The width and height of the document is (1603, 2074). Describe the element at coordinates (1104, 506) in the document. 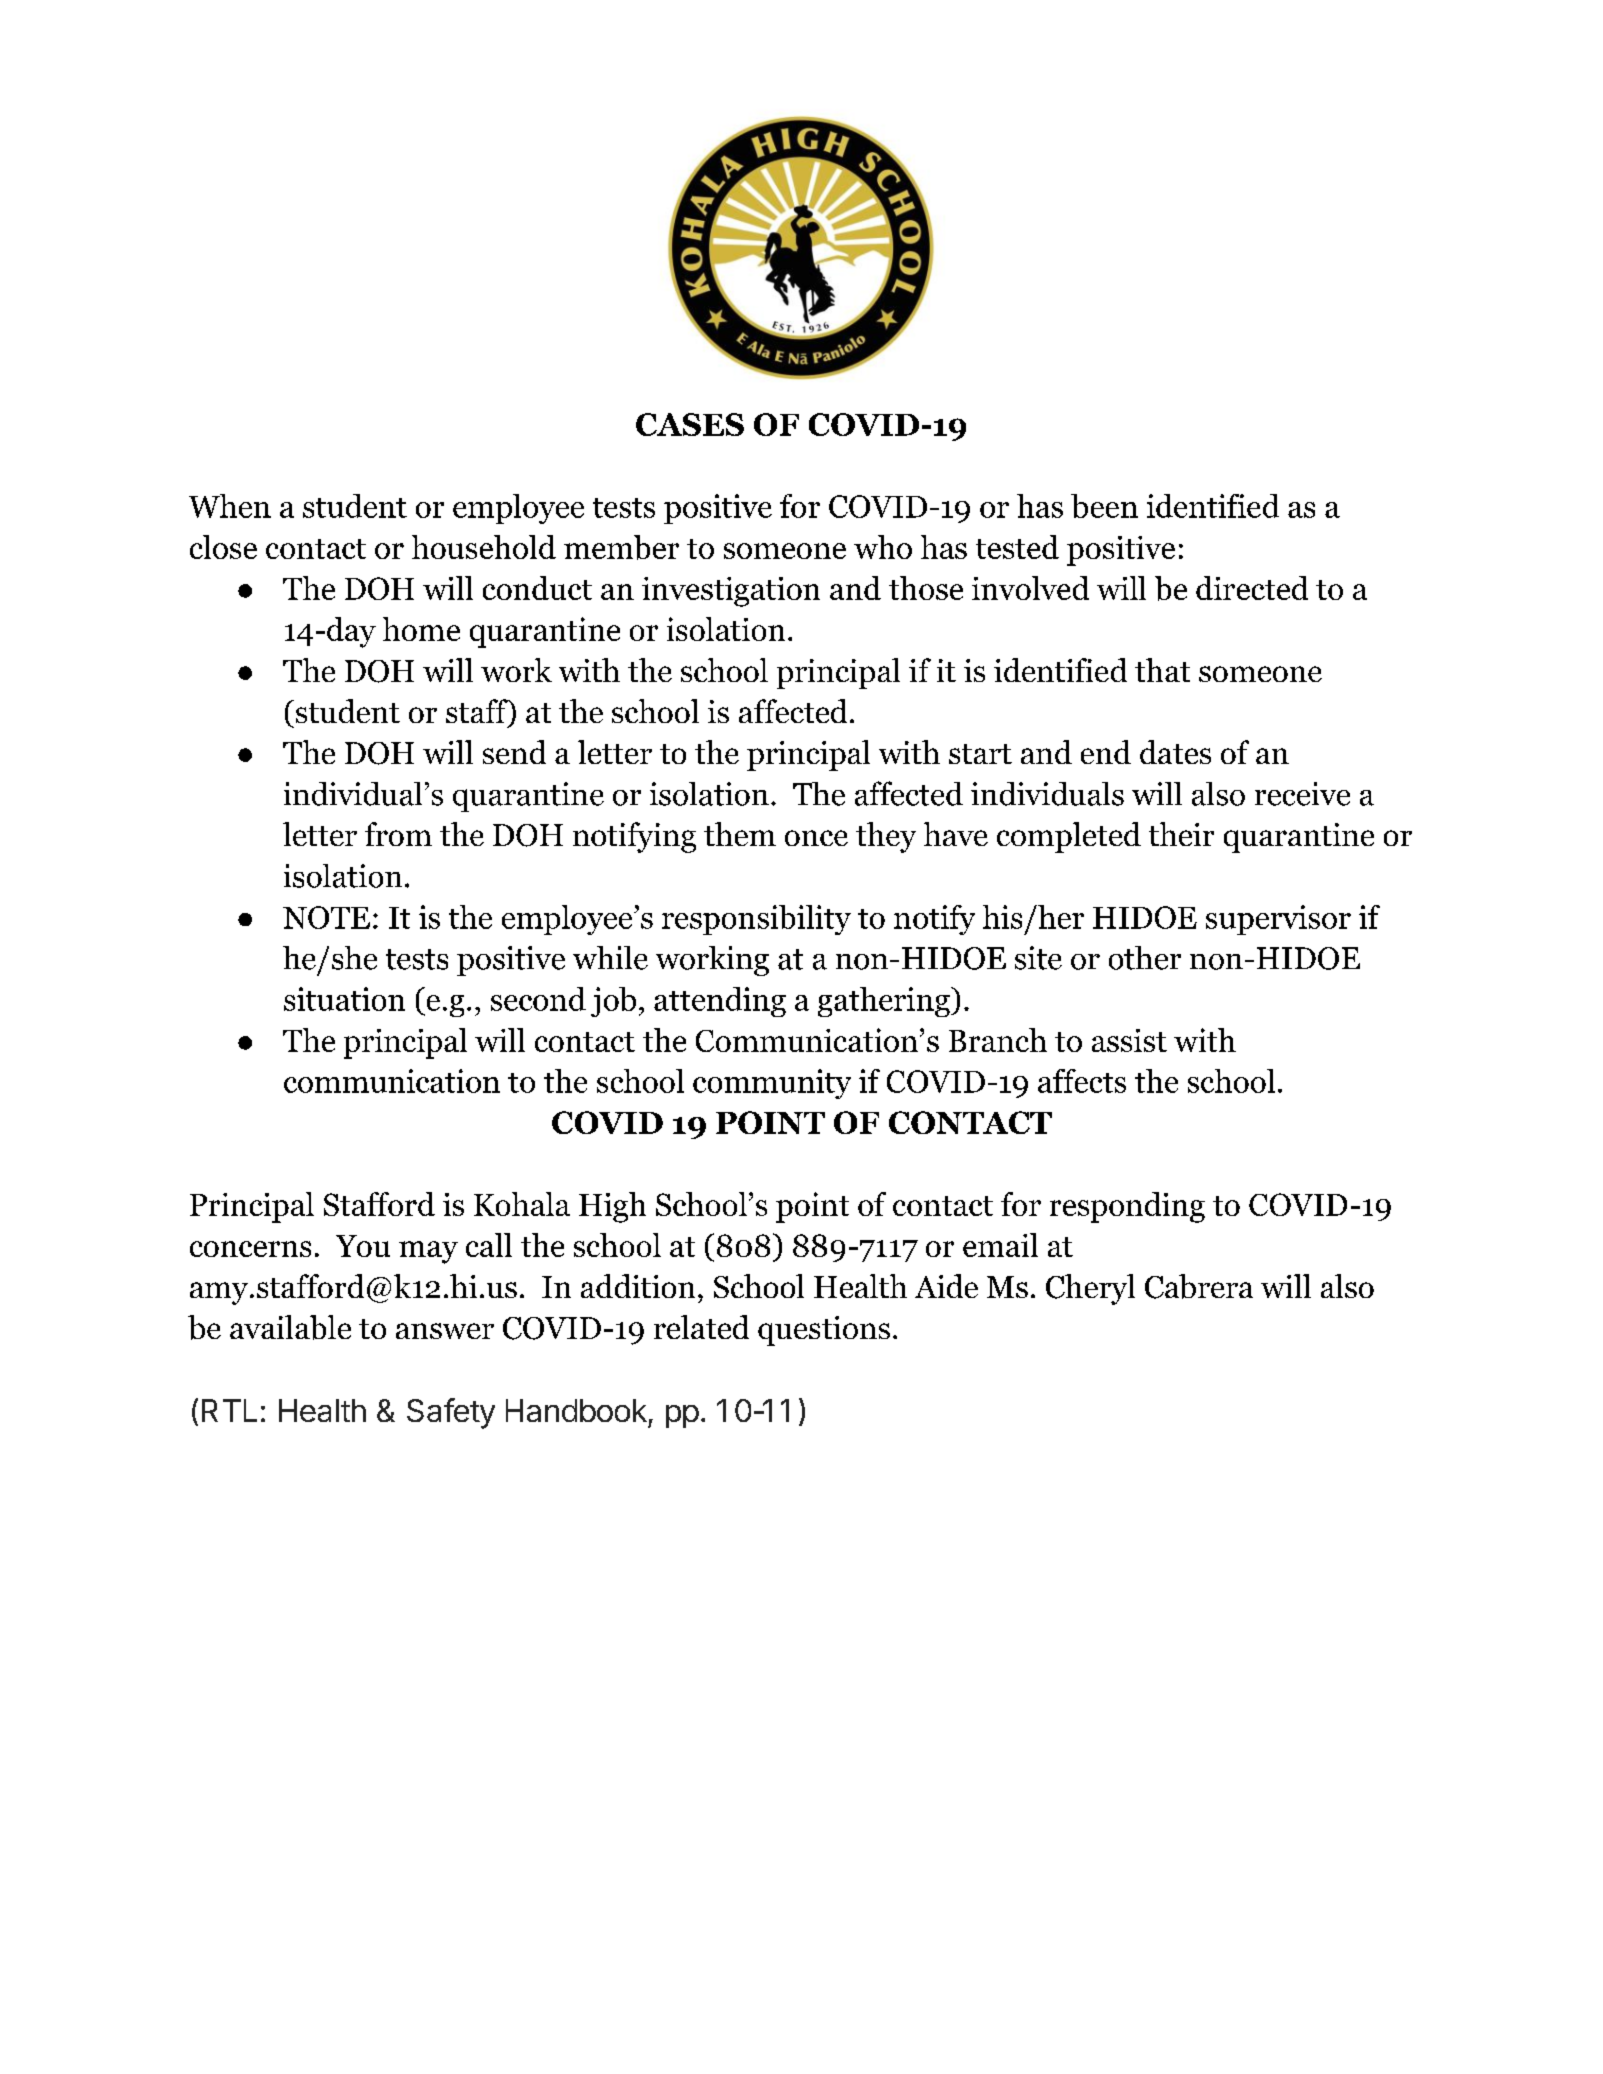

I see `been` at that location.
